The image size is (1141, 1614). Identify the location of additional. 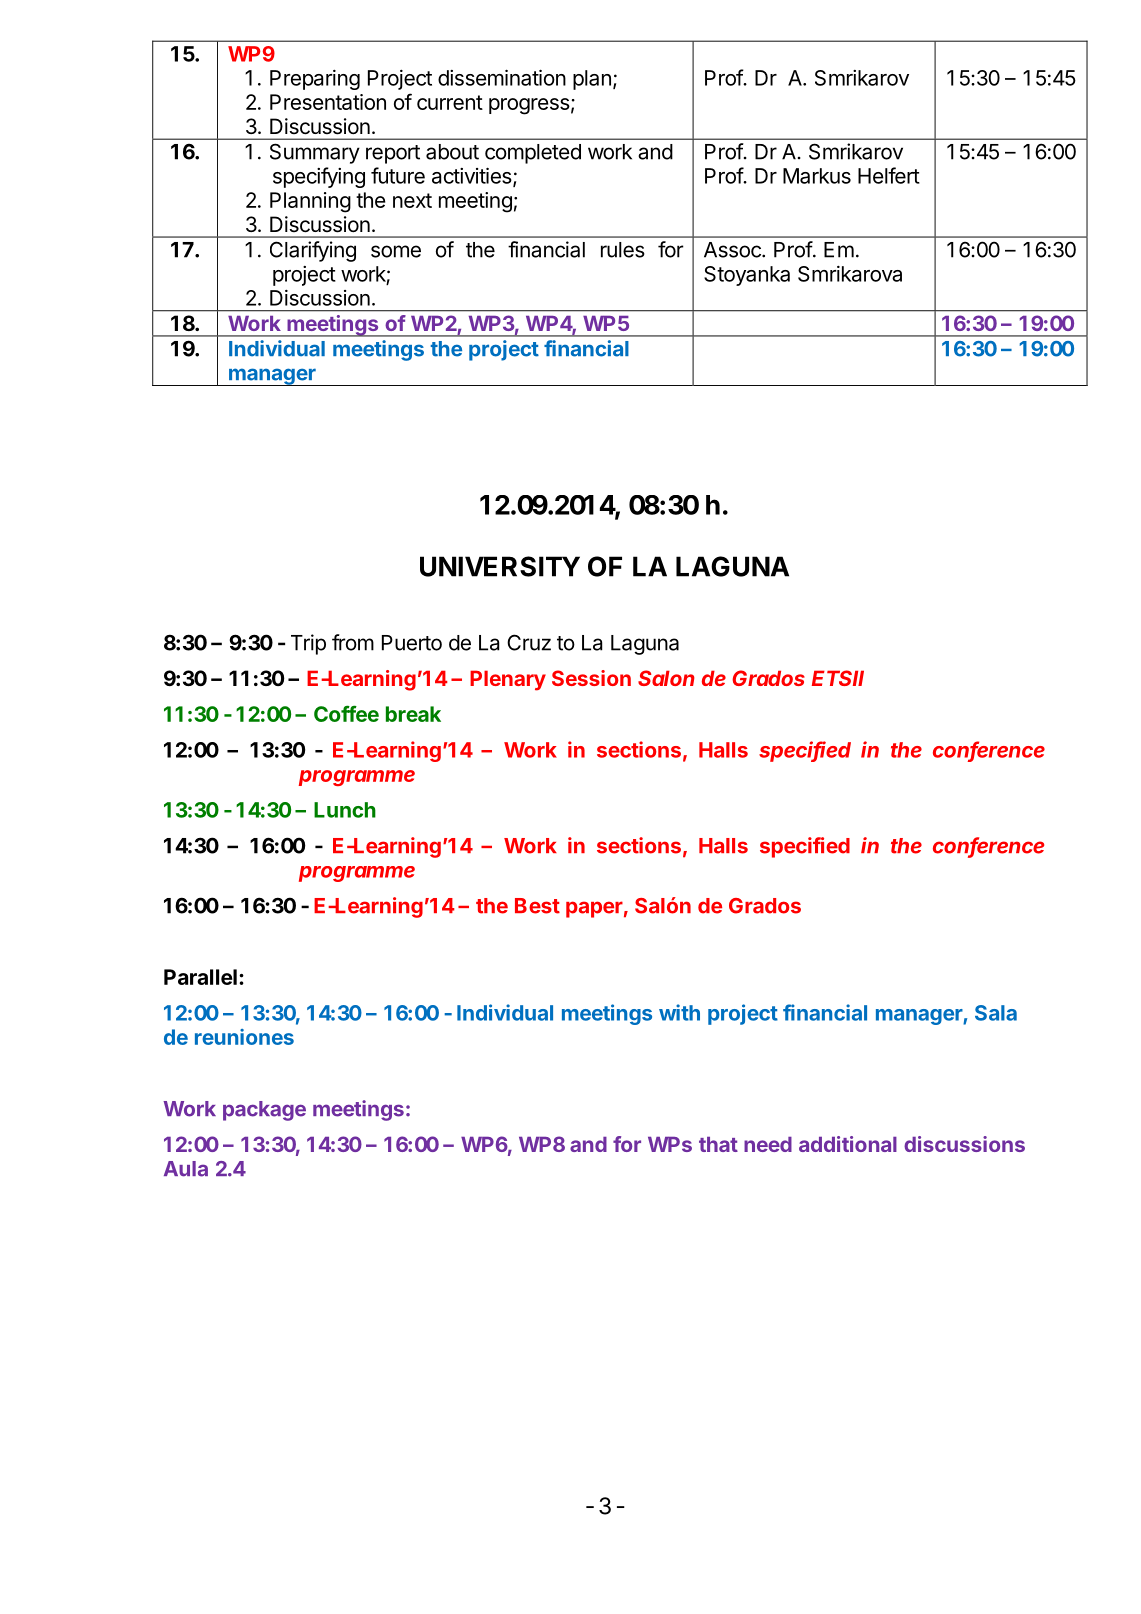
(848, 1144).
